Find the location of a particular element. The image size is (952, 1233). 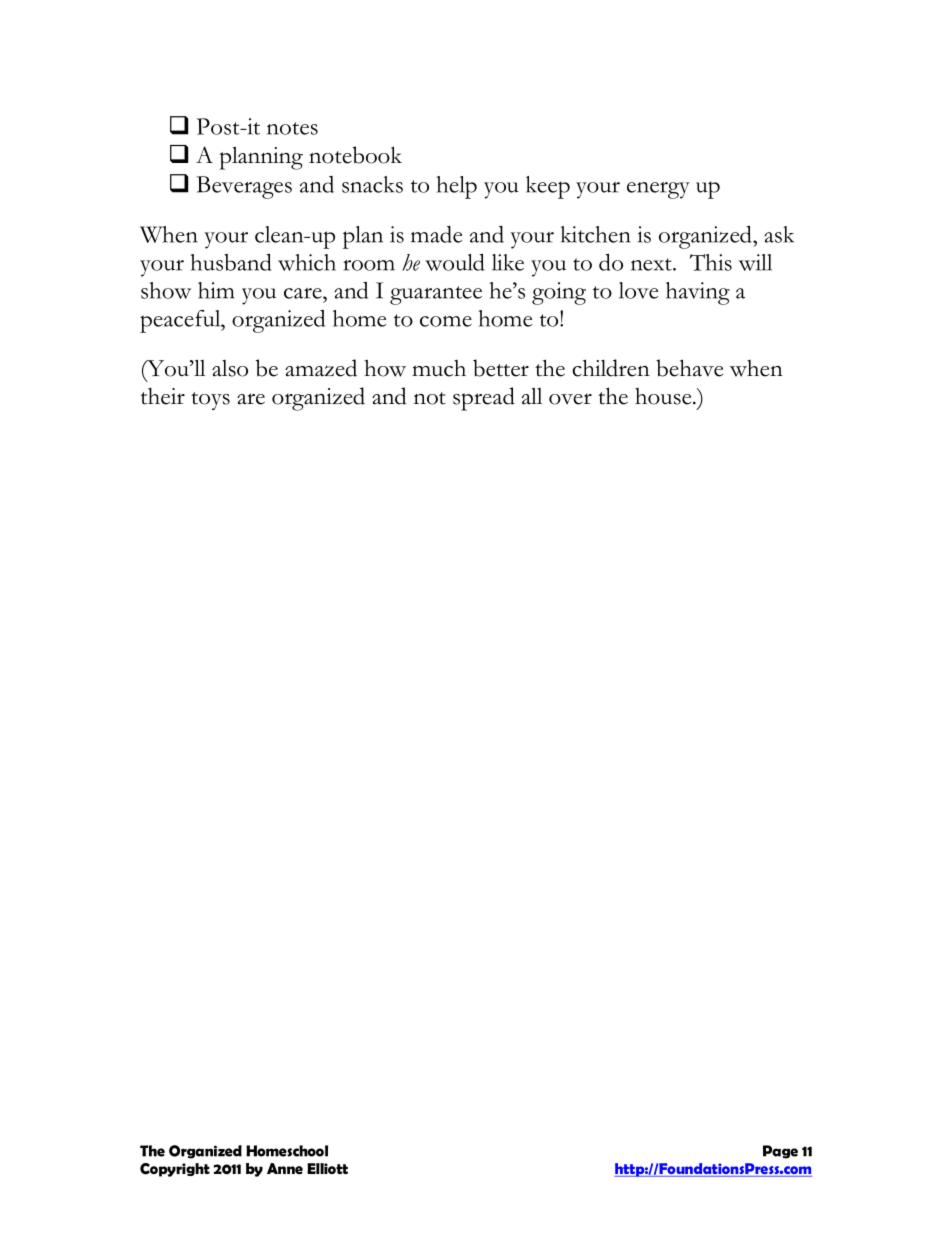

help is located at coordinates (457, 187).
